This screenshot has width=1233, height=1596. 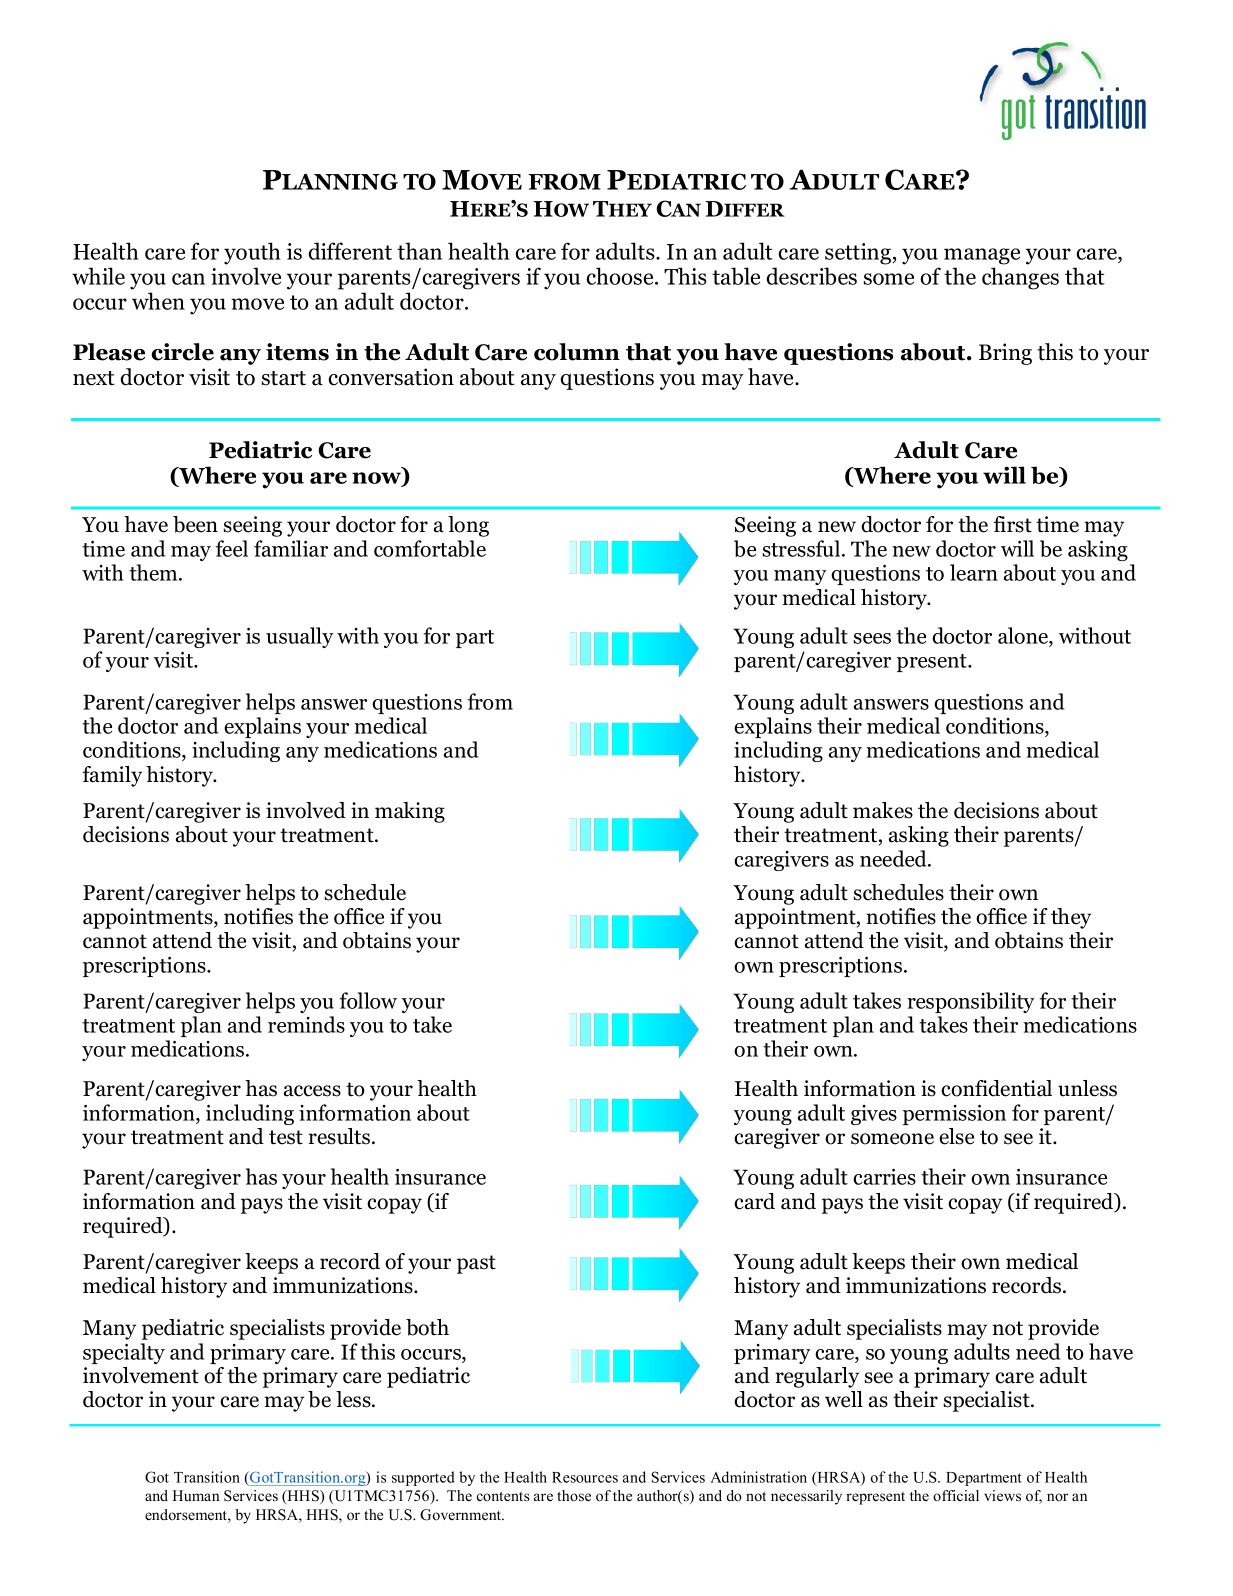 What do you see at coordinates (158, 301) in the screenshot?
I see `when` at bounding box center [158, 301].
